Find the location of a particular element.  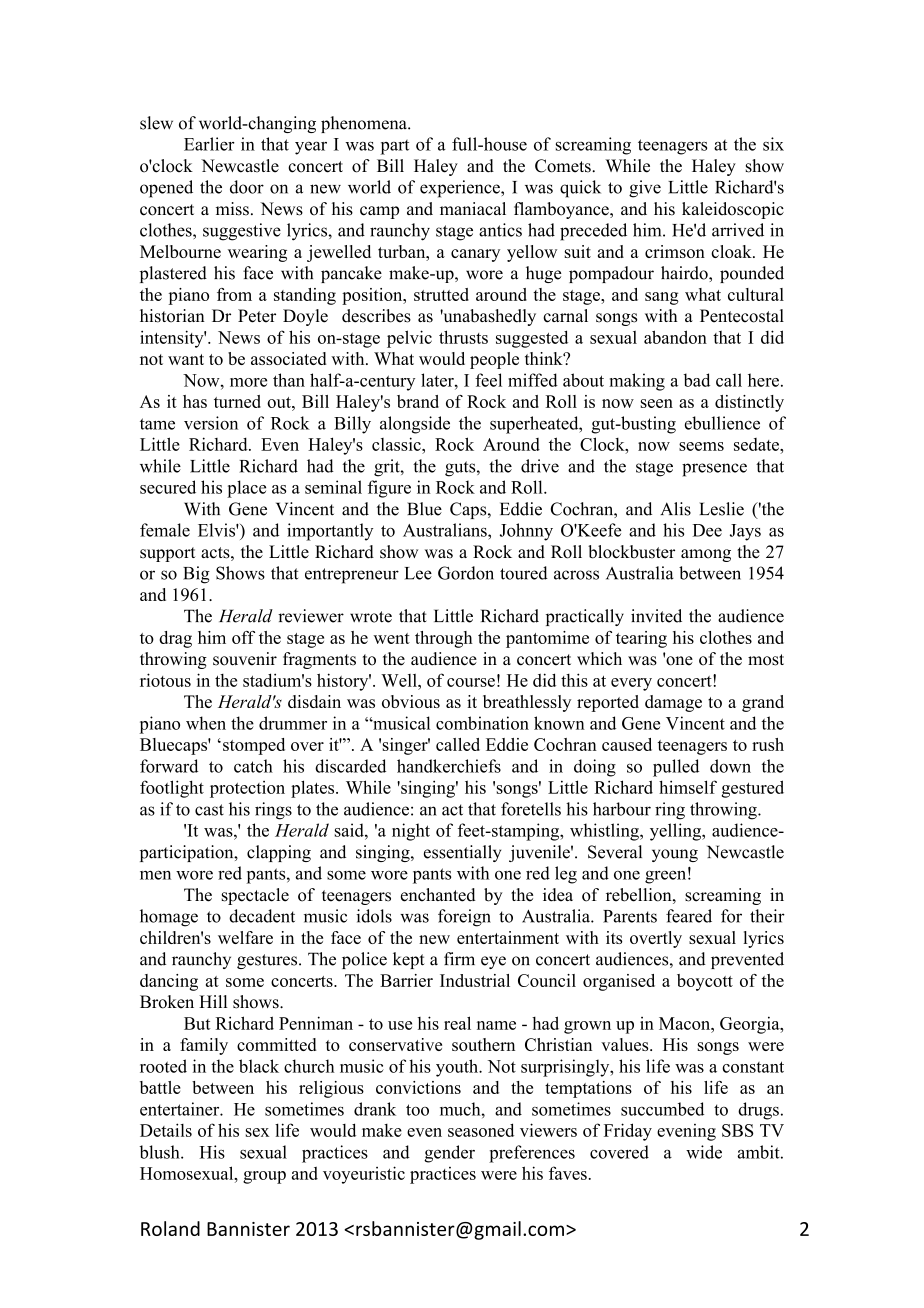

group is located at coordinates (264, 1177).
